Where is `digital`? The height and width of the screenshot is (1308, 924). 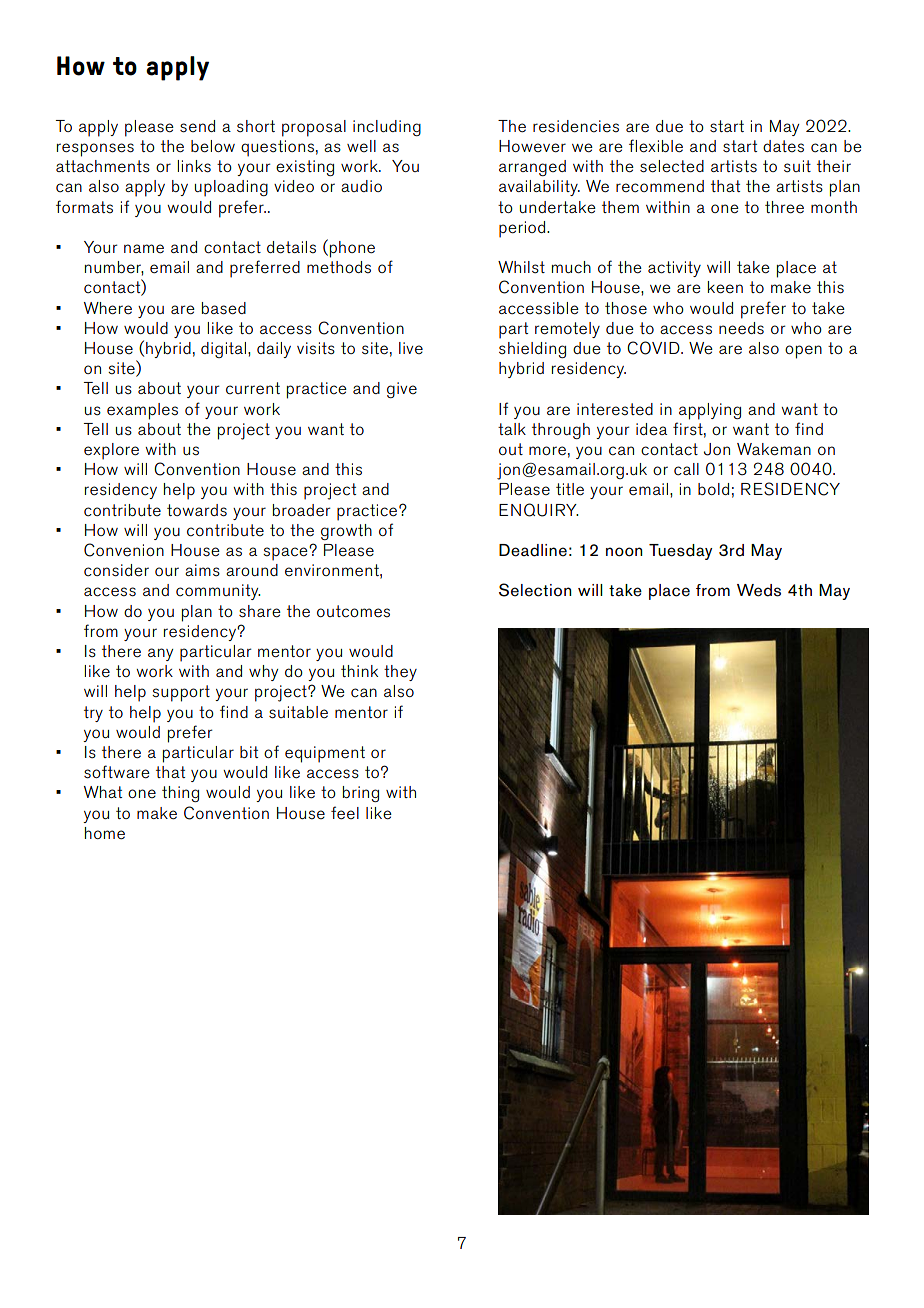 digital is located at coordinates (225, 350).
